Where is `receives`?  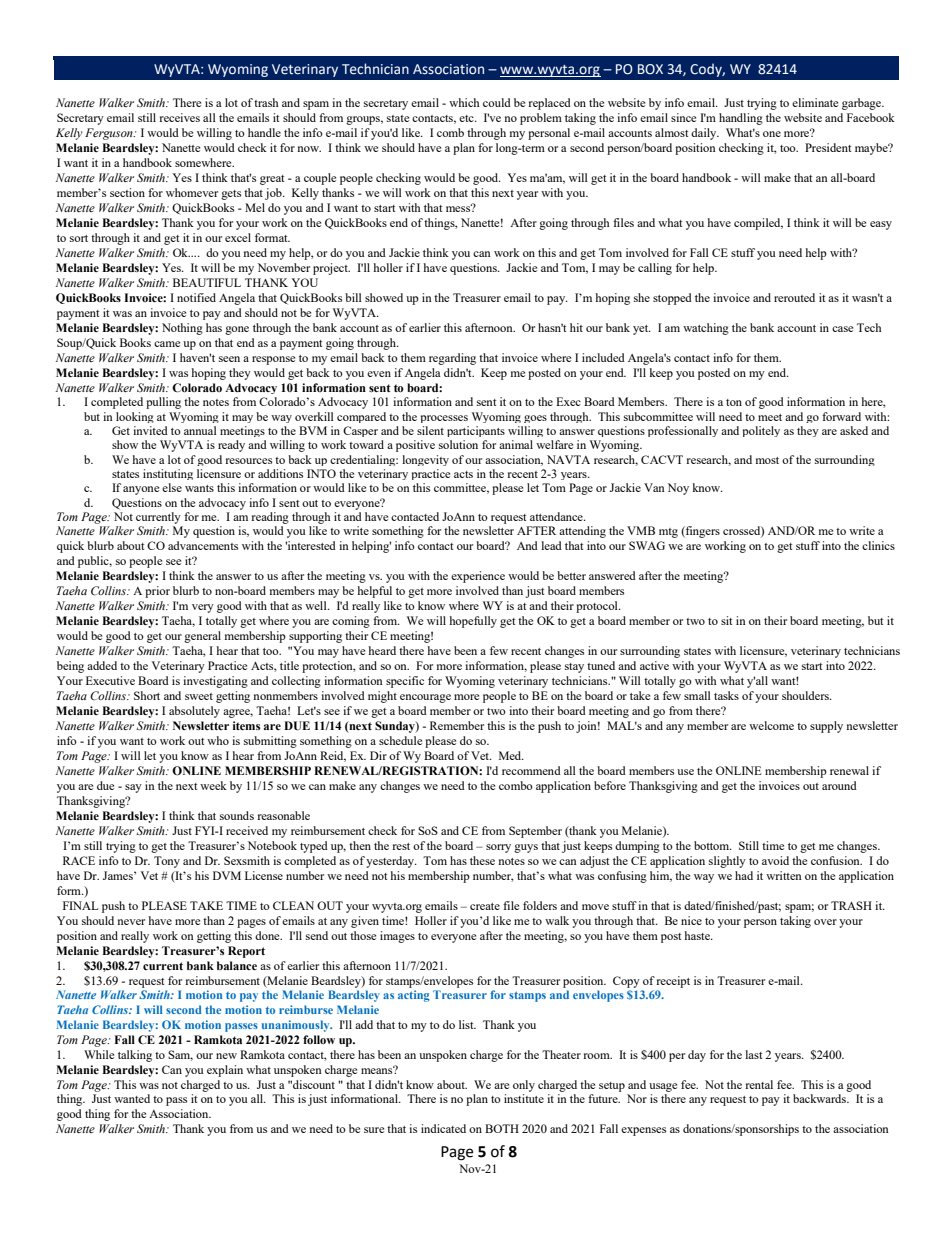
receives is located at coordinates (179, 117).
